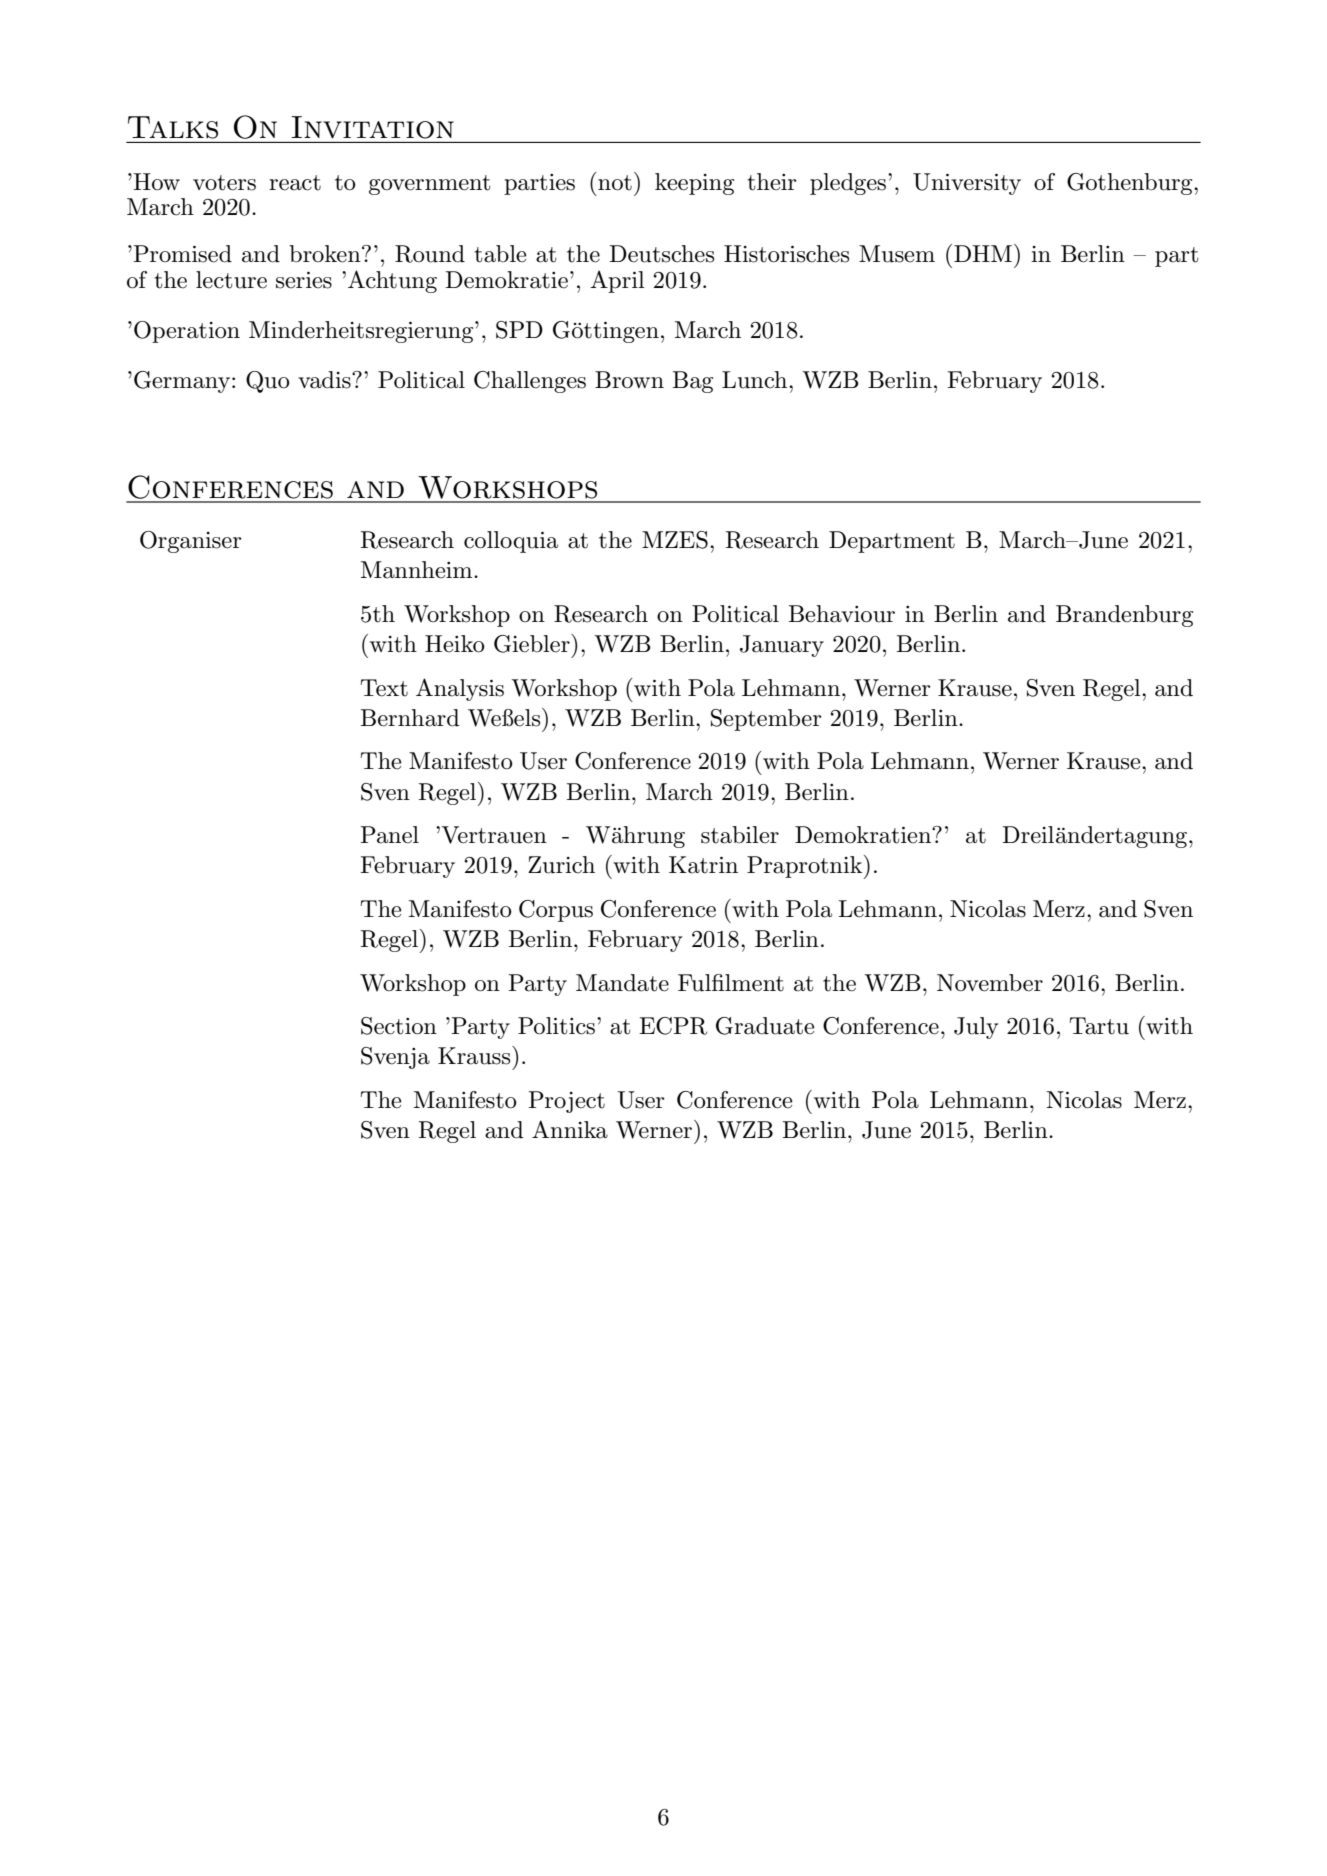 The image size is (1327, 1876). Describe the element at coordinates (703, 865) in the screenshot. I see `Katrin` at that location.
